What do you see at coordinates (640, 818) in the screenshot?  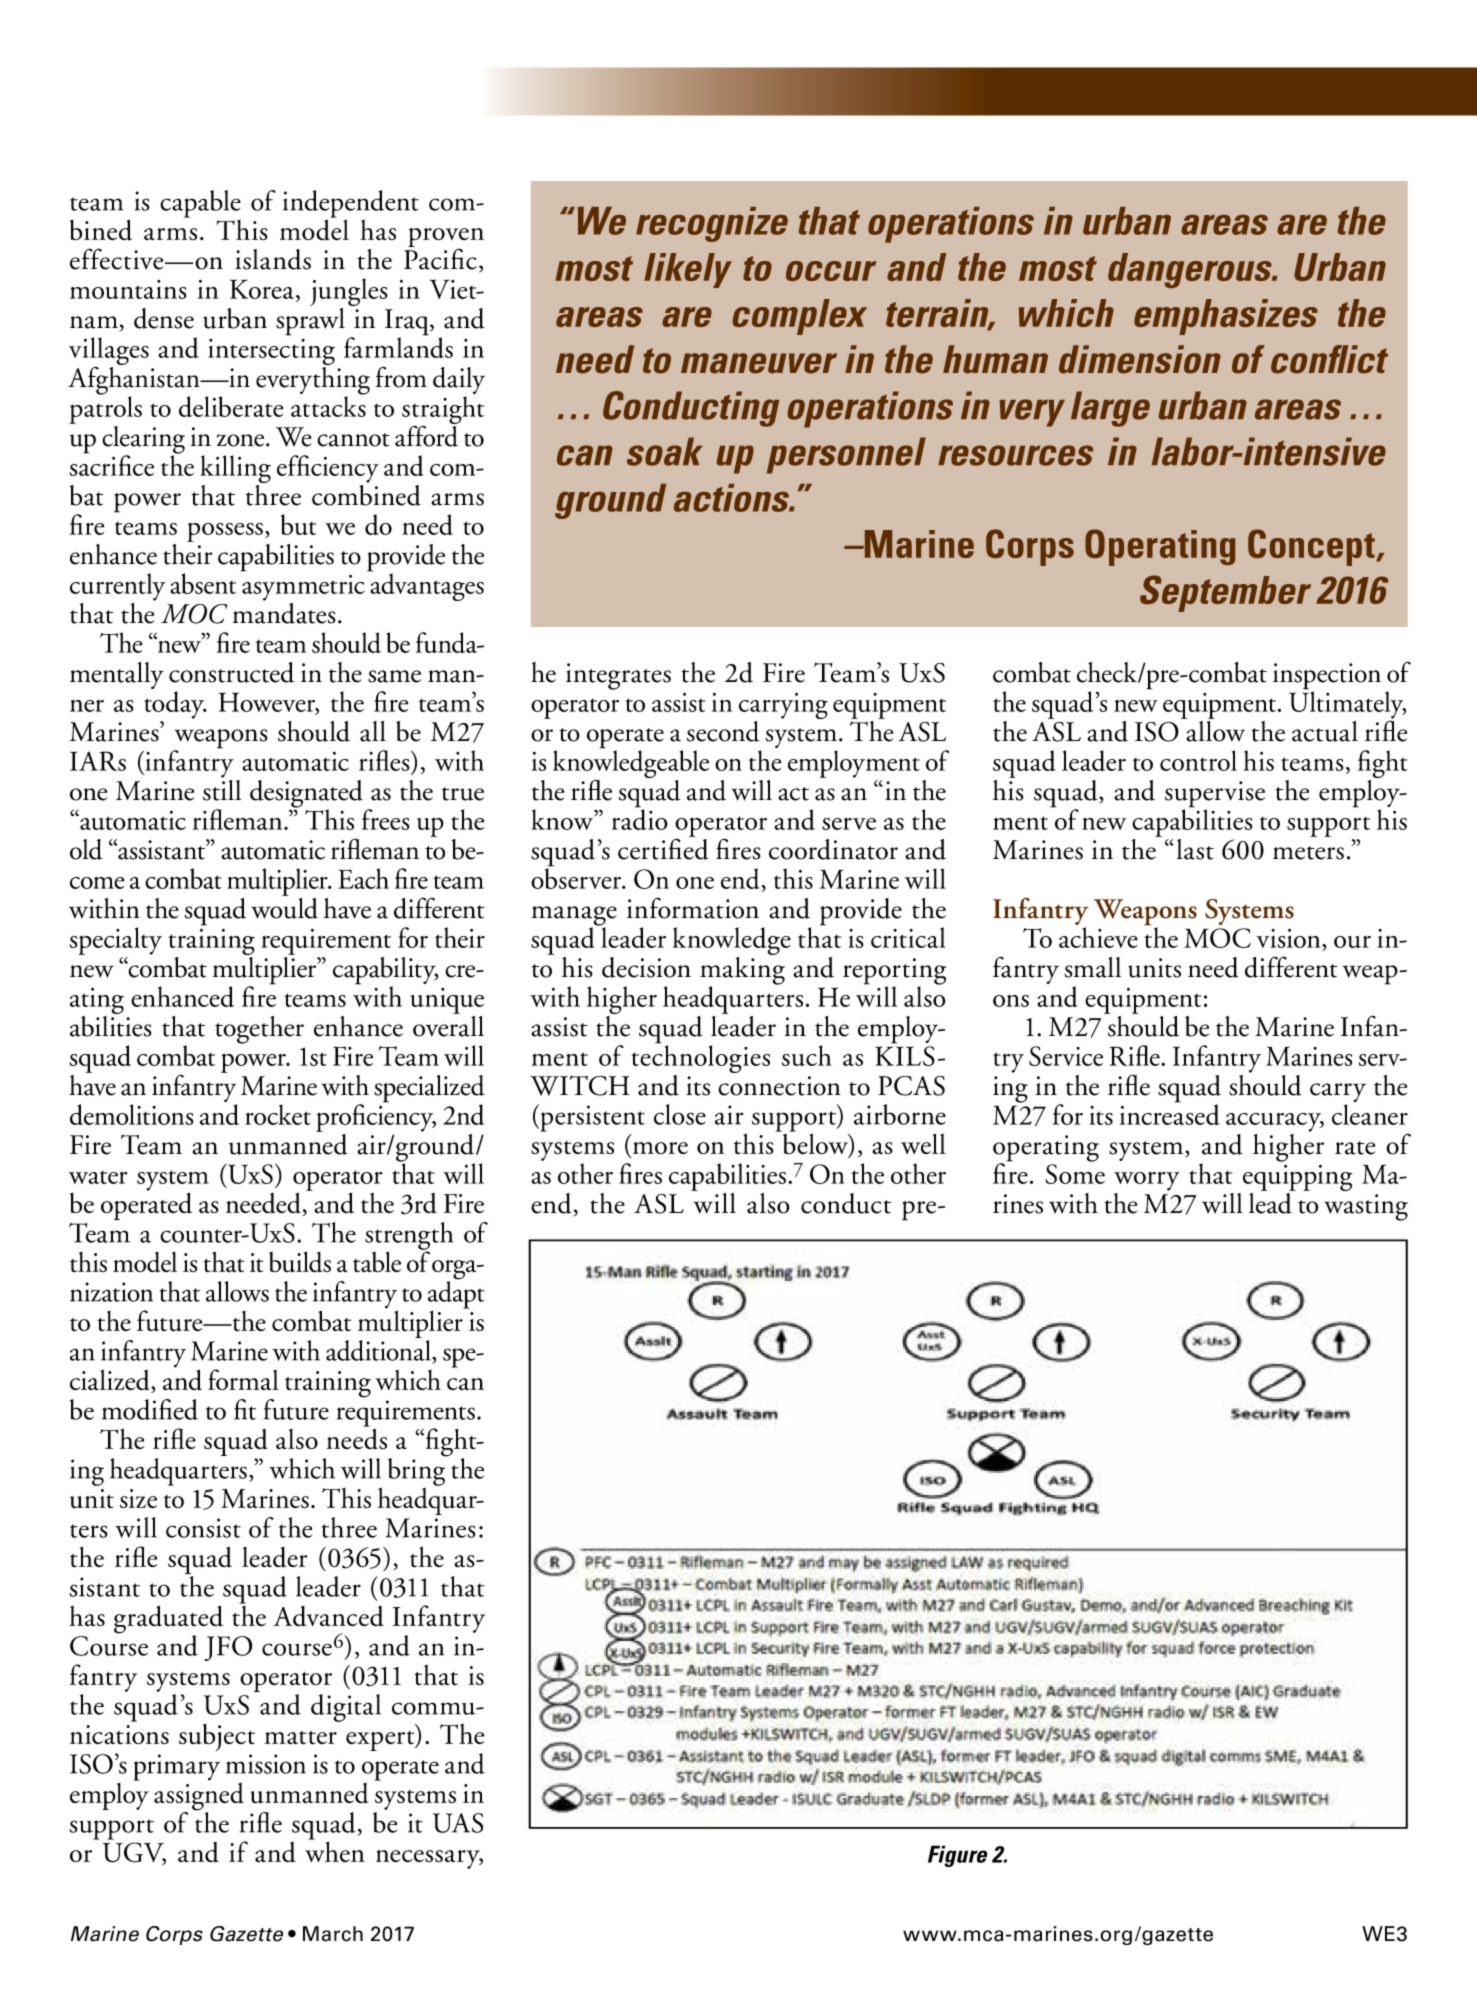 I see `radio` at bounding box center [640, 818].
